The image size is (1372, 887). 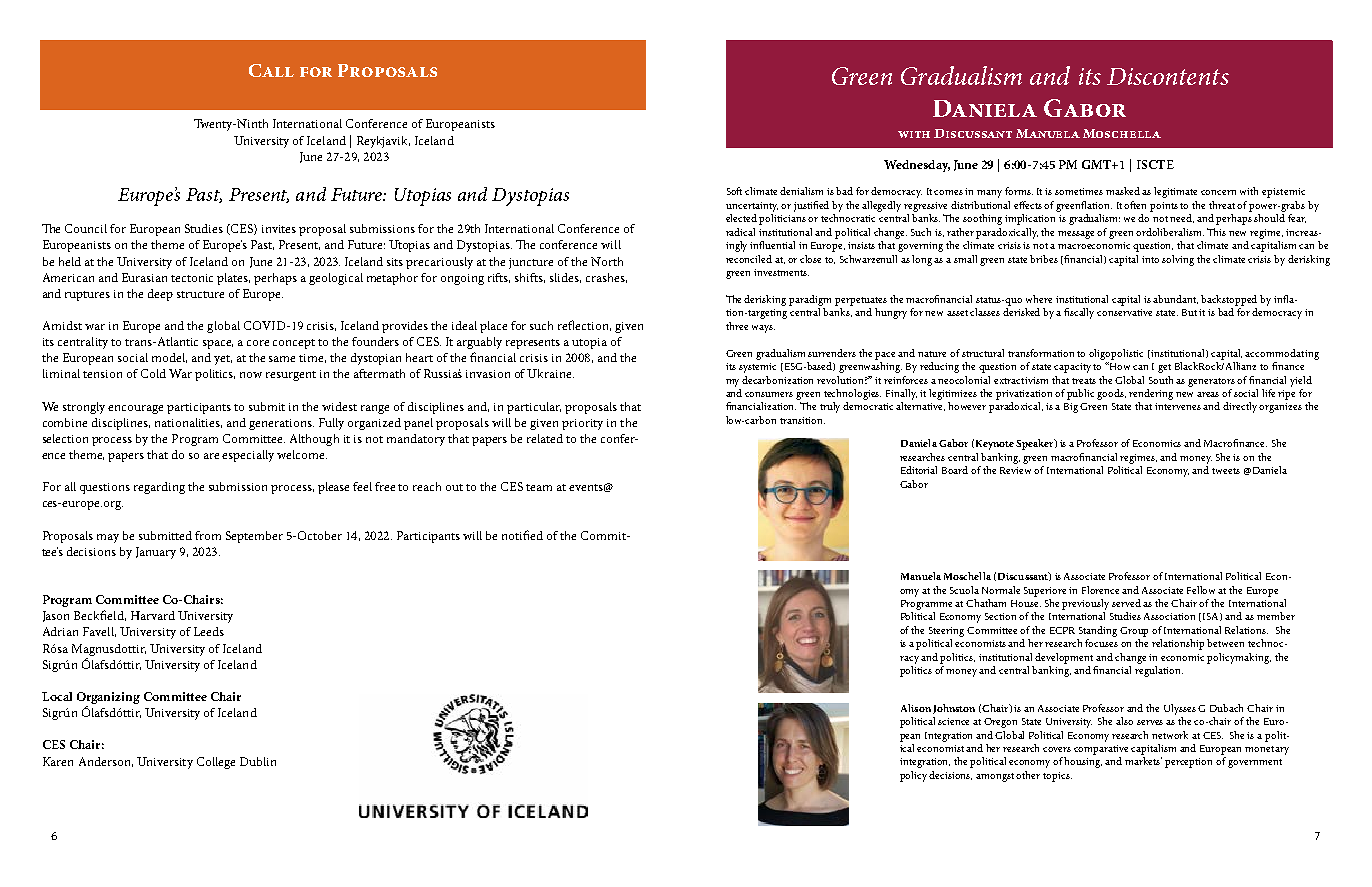 I want to click on College, so click(x=216, y=763).
